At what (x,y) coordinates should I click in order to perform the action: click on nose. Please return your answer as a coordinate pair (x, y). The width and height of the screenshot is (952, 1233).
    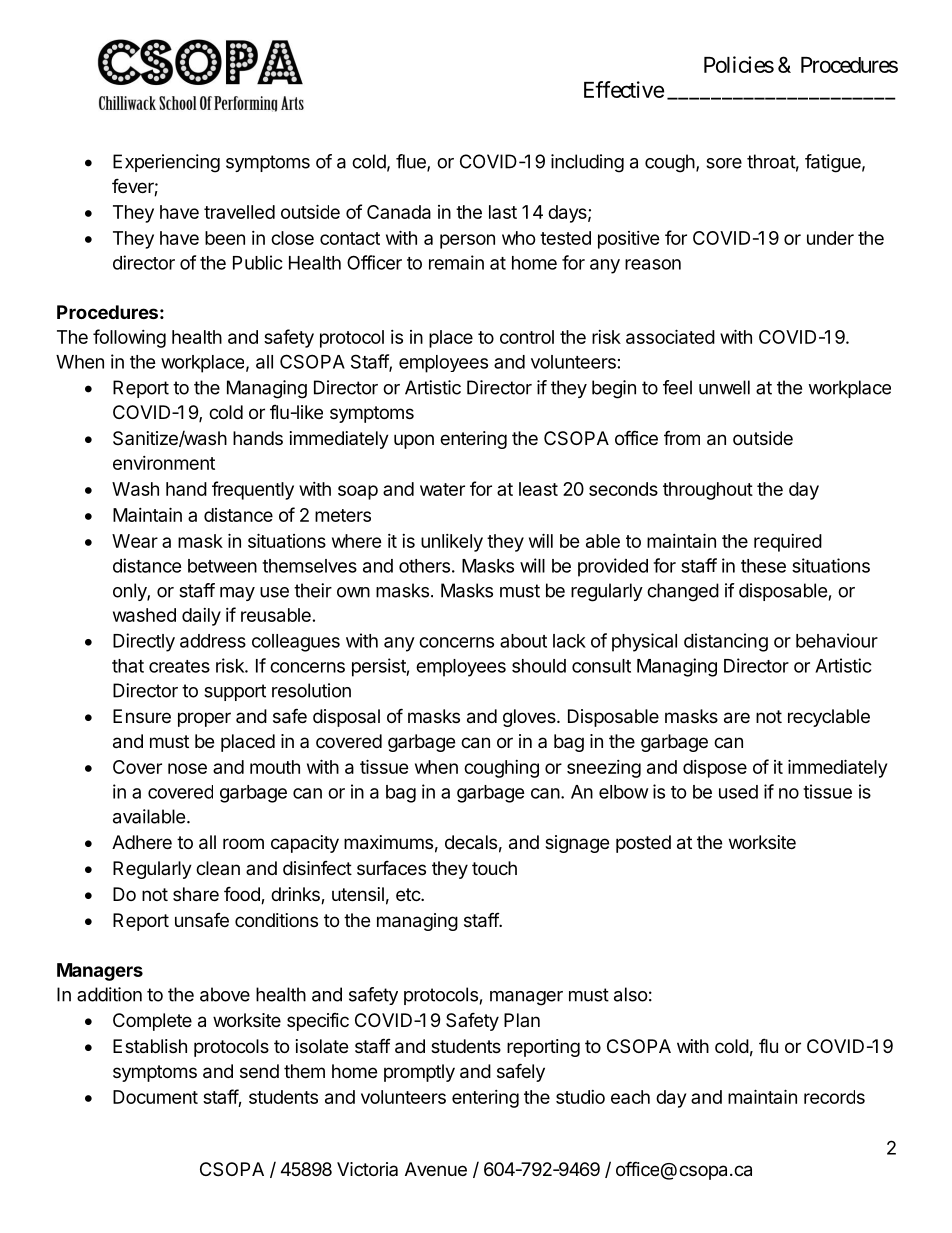
    Looking at the image, I should click on (187, 768).
